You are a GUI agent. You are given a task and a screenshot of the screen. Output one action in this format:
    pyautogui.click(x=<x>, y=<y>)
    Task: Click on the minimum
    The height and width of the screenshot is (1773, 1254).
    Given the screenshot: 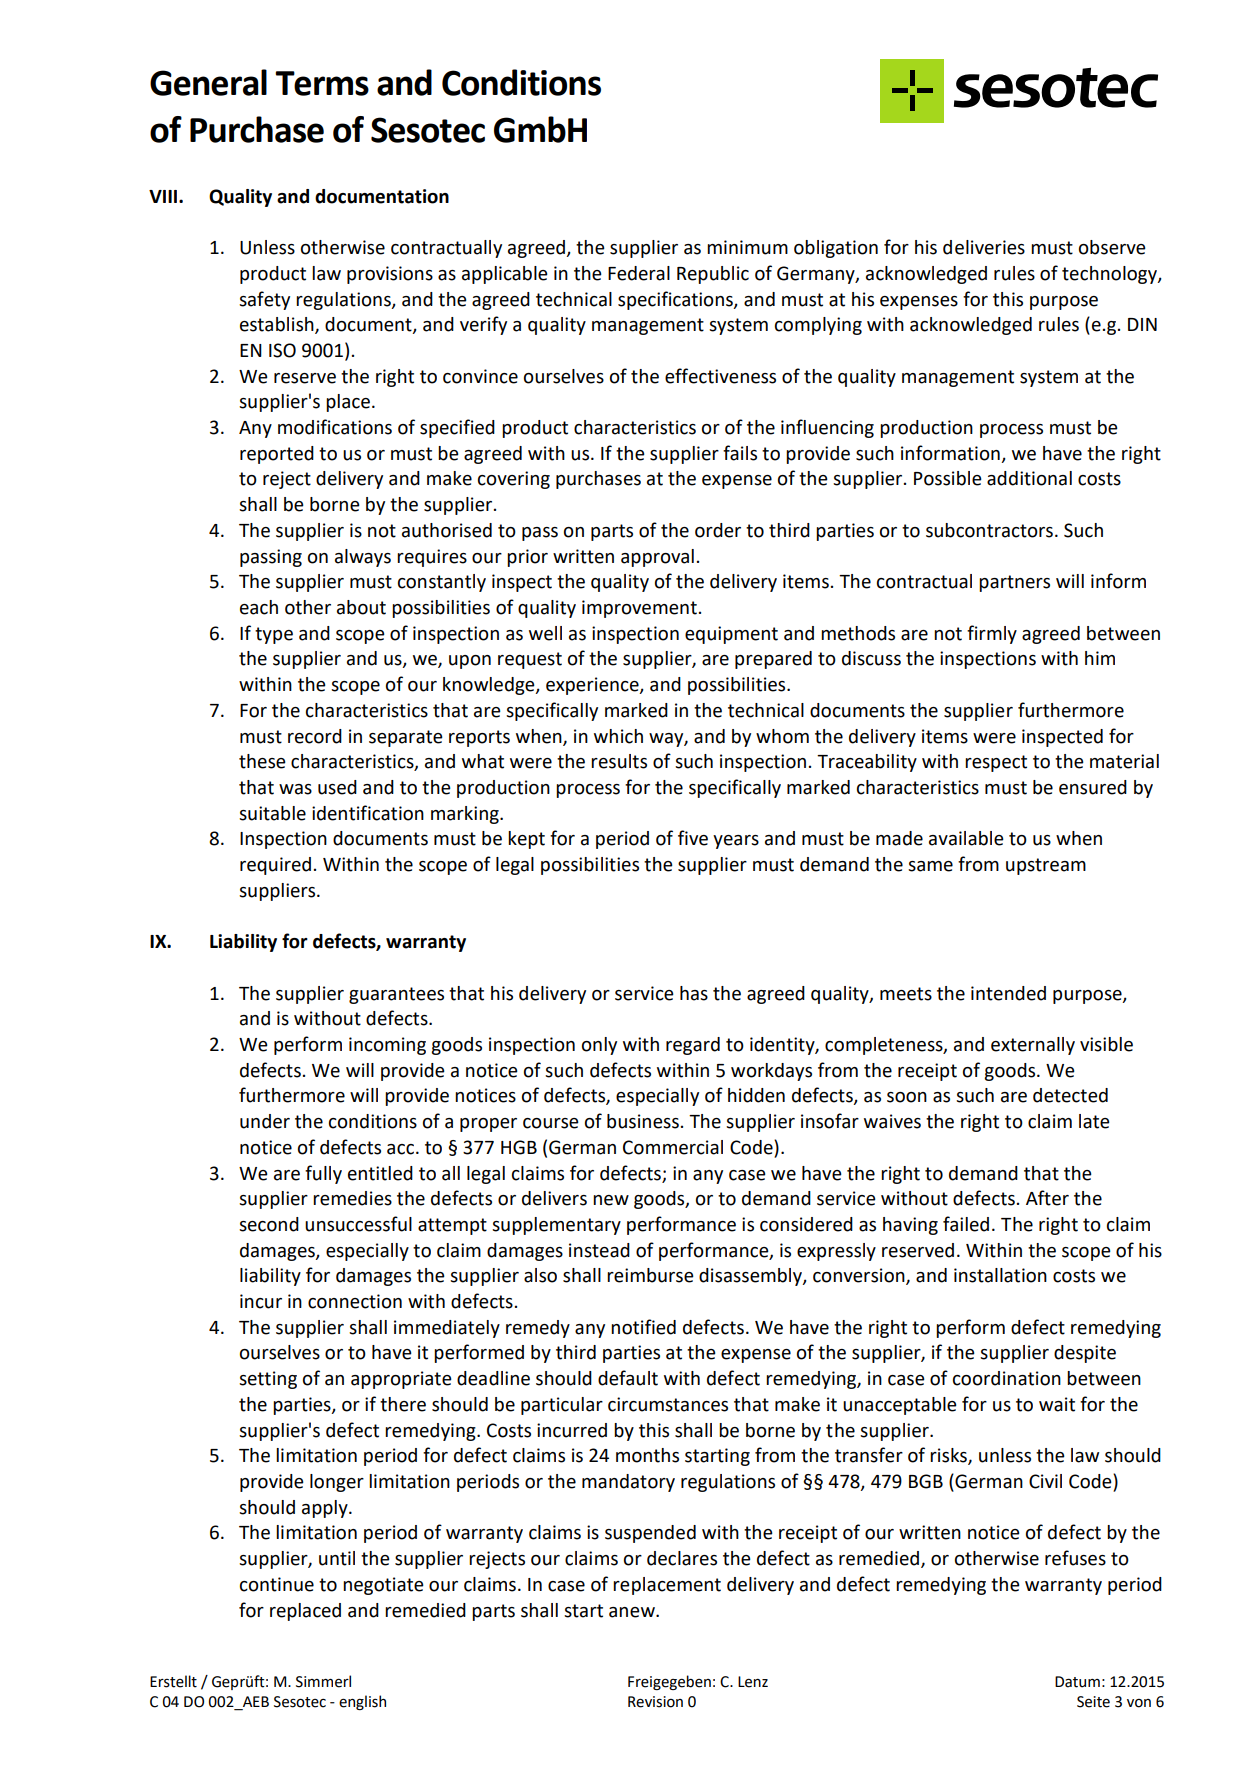 What is the action you would take?
    pyautogui.click(x=747, y=247)
